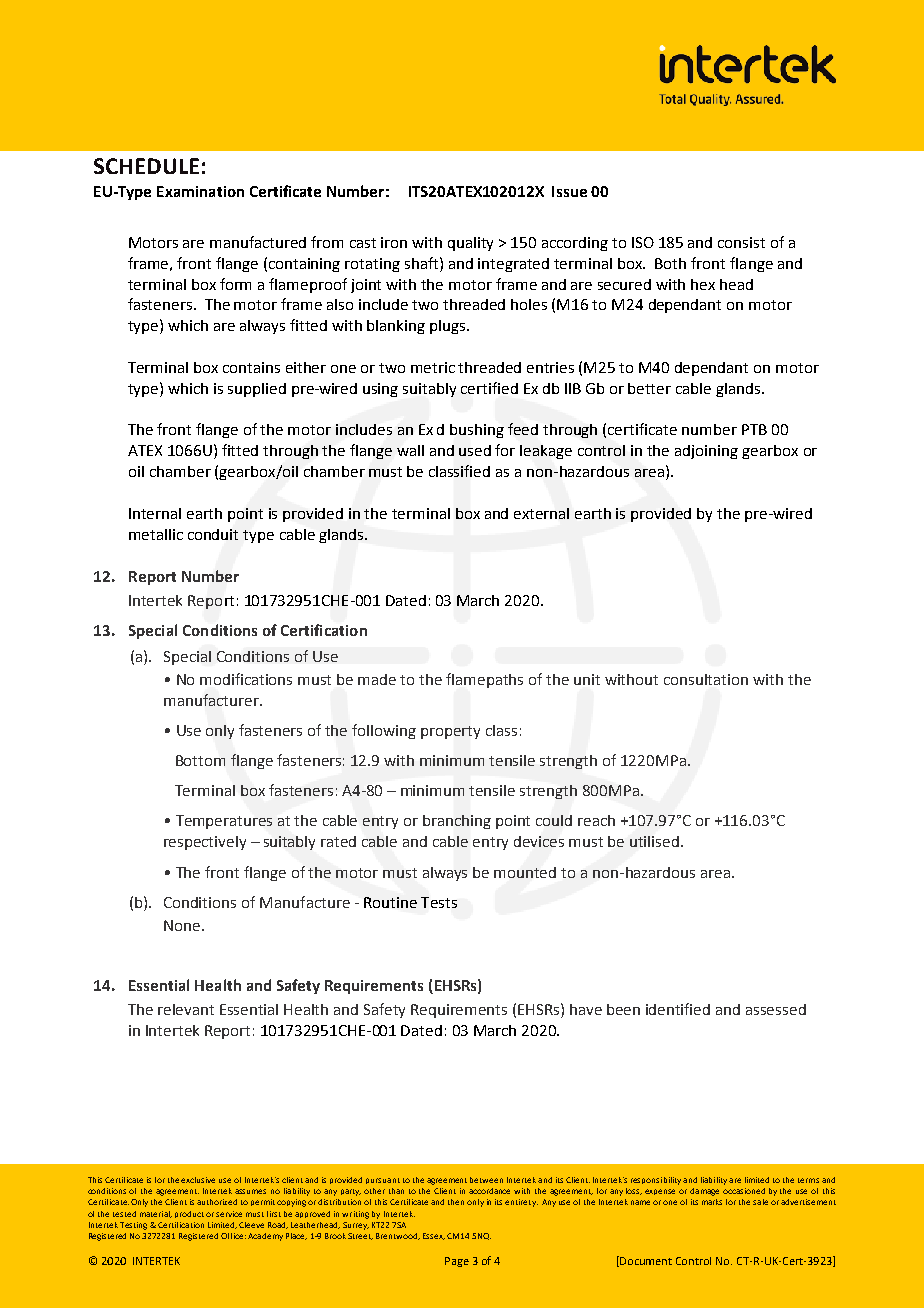 Image resolution: width=924 pixels, height=1308 pixels. What do you see at coordinates (200, 191) in the screenshot?
I see `Examination` at bounding box center [200, 191].
